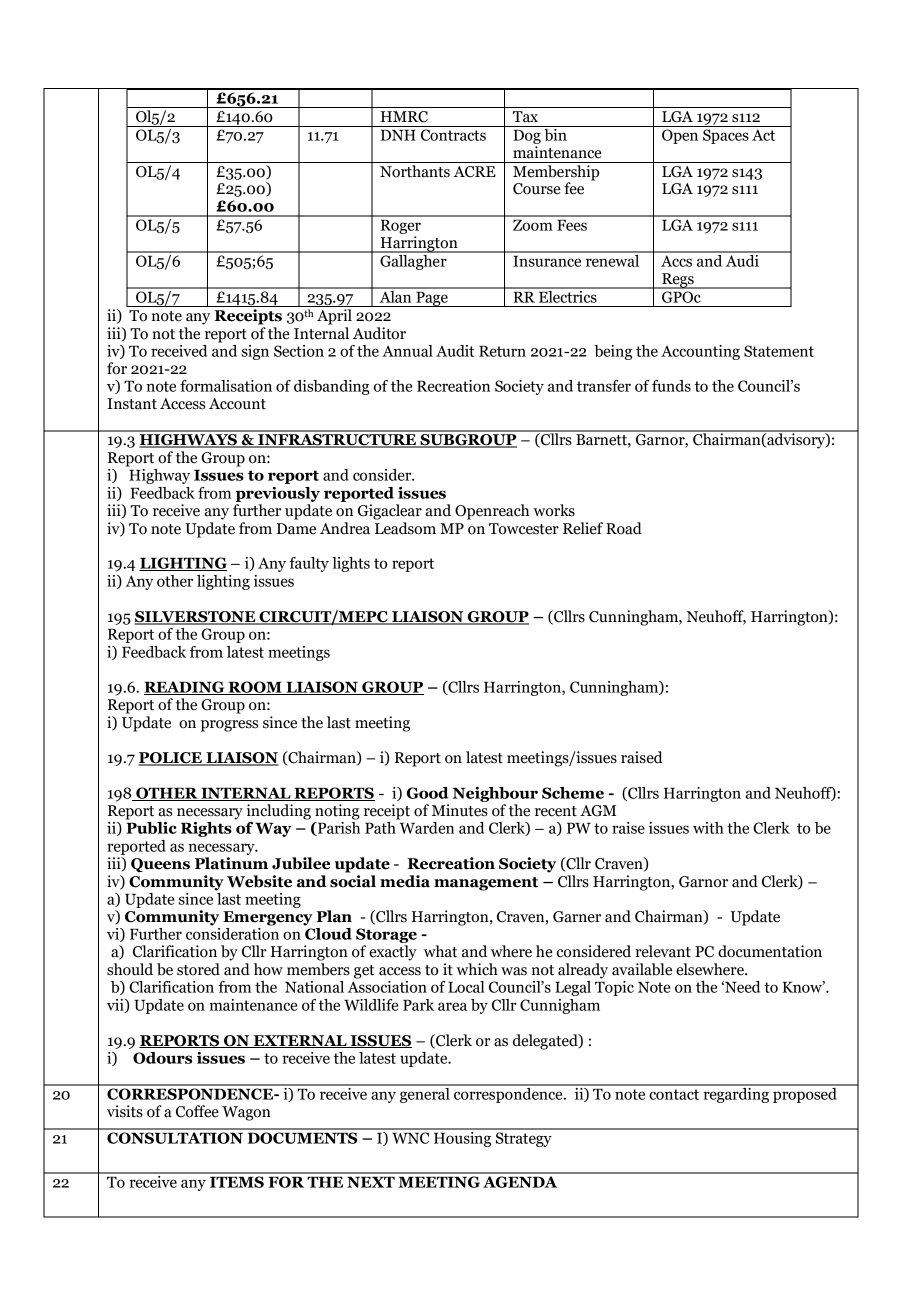  What do you see at coordinates (708, 828) in the image?
I see `with` at bounding box center [708, 828].
